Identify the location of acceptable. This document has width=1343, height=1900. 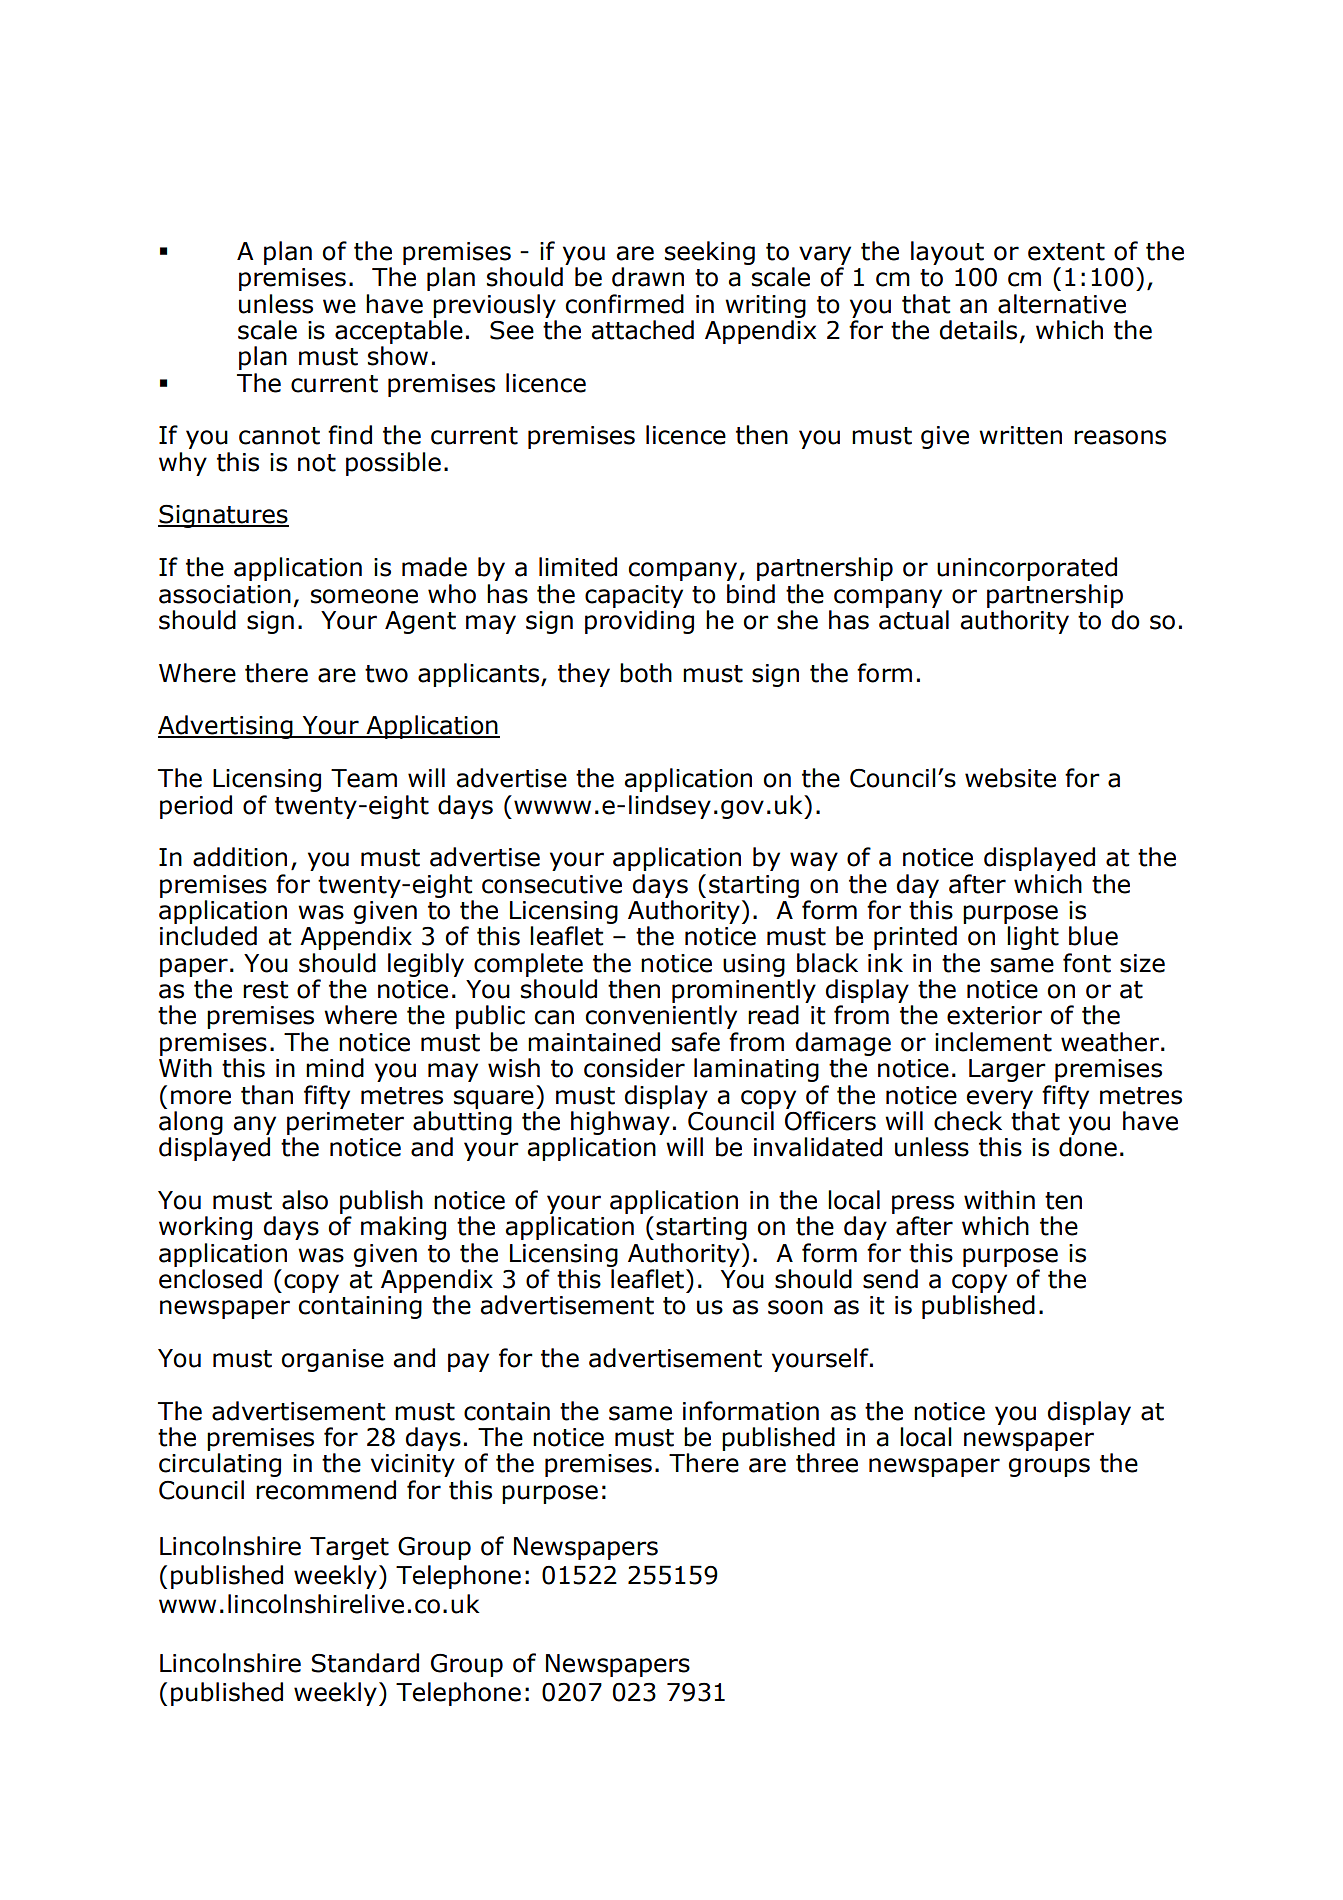
(399, 332).
